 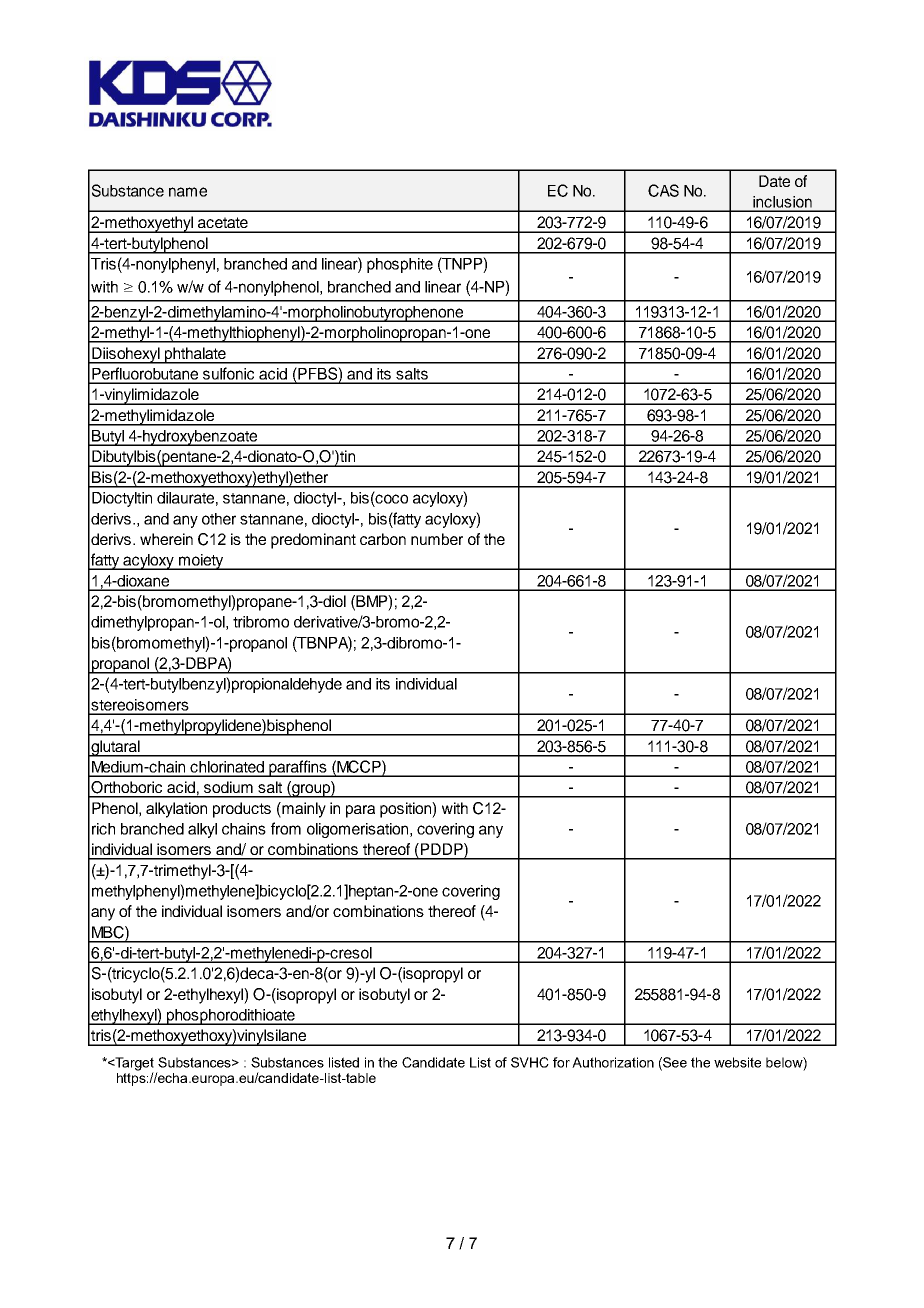 What do you see at coordinates (303, 810) in the image?
I see `mainly` at bounding box center [303, 810].
